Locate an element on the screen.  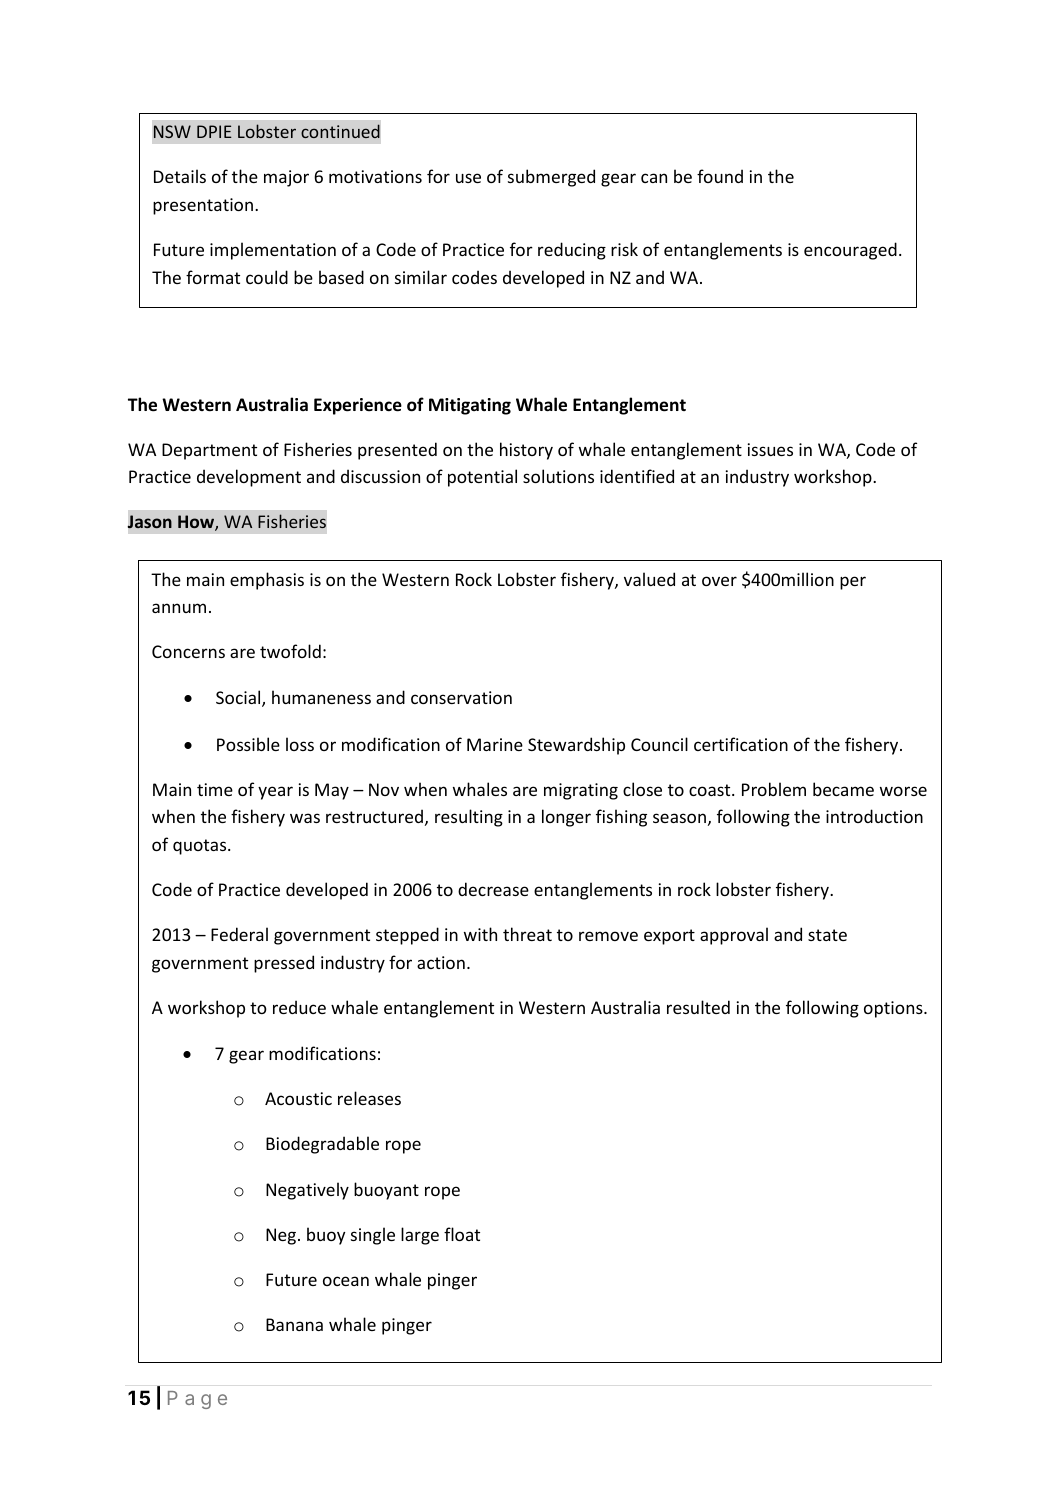
submerged is located at coordinates (551, 178).
